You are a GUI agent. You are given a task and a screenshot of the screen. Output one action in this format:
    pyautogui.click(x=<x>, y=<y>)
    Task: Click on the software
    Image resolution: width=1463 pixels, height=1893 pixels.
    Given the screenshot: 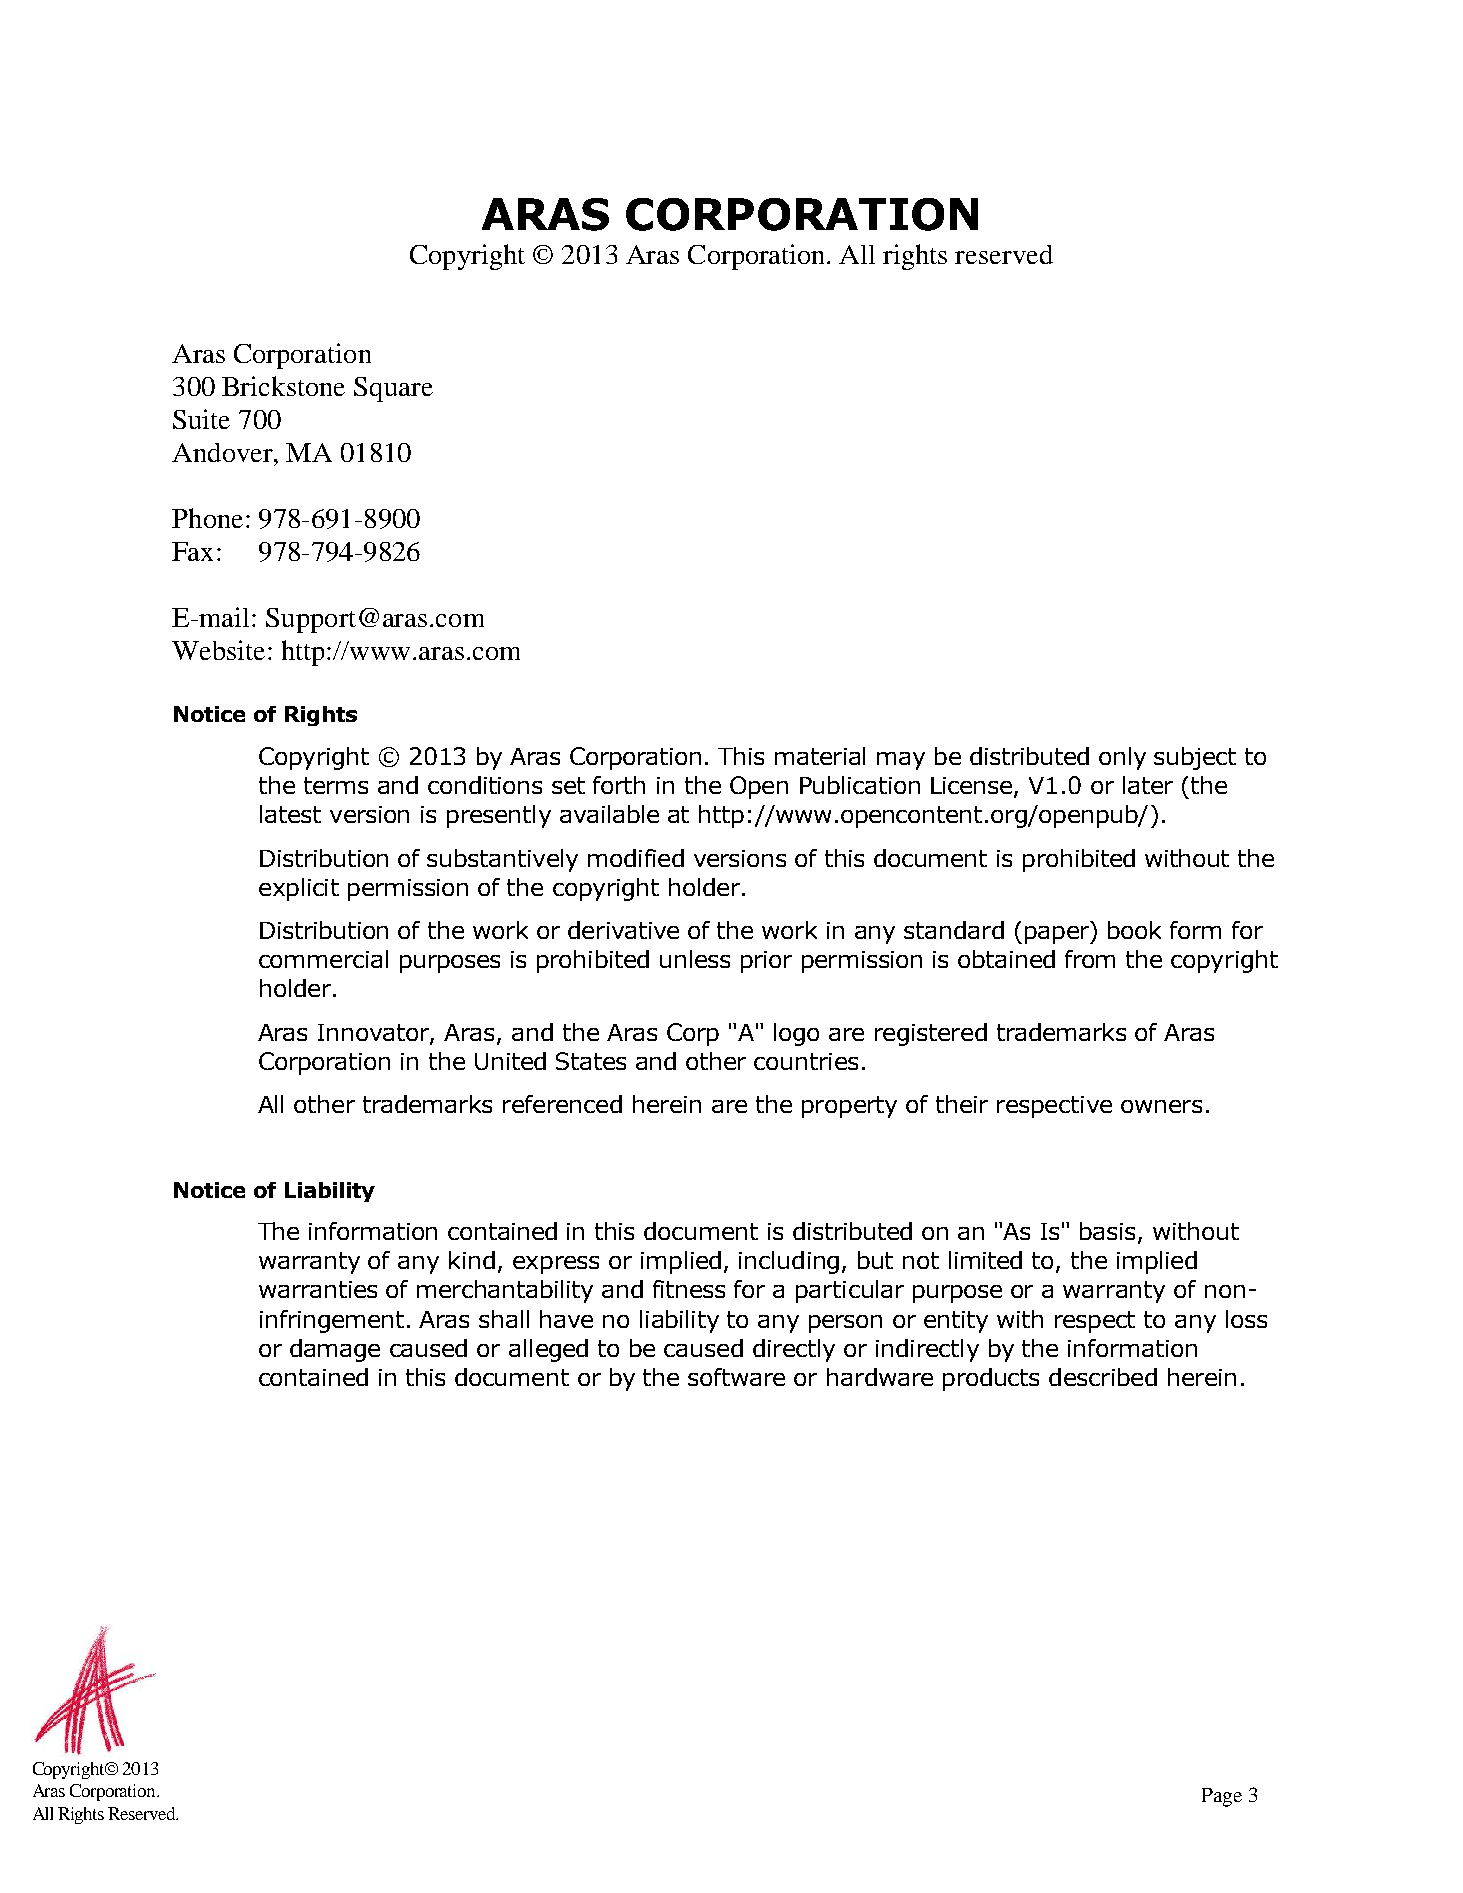 What is the action you would take?
    pyautogui.click(x=736, y=1377)
